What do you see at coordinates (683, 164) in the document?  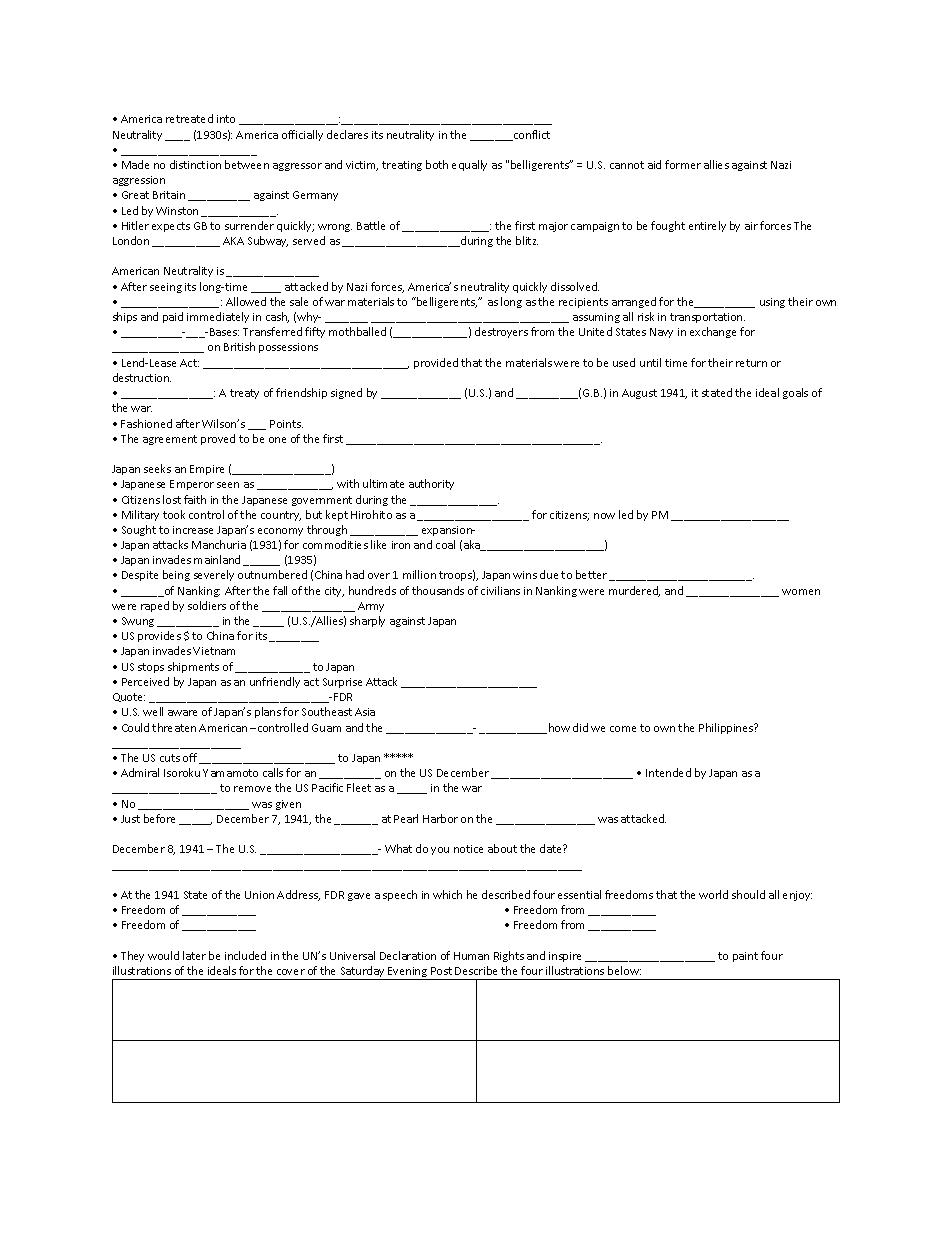 I see `former` at bounding box center [683, 164].
